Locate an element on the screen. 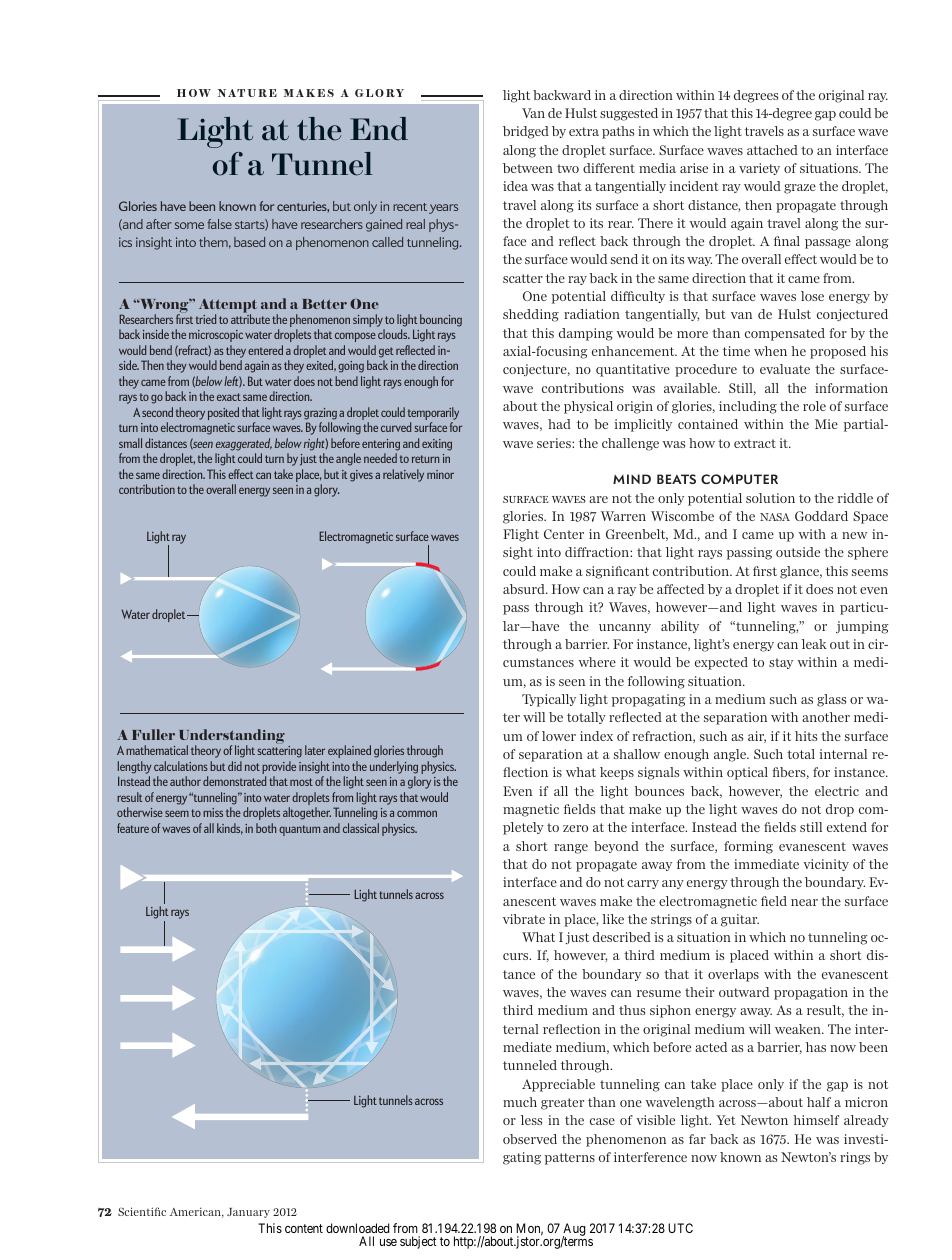 The image size is (952, 1260). January is located at coordinates (248, 1213).
